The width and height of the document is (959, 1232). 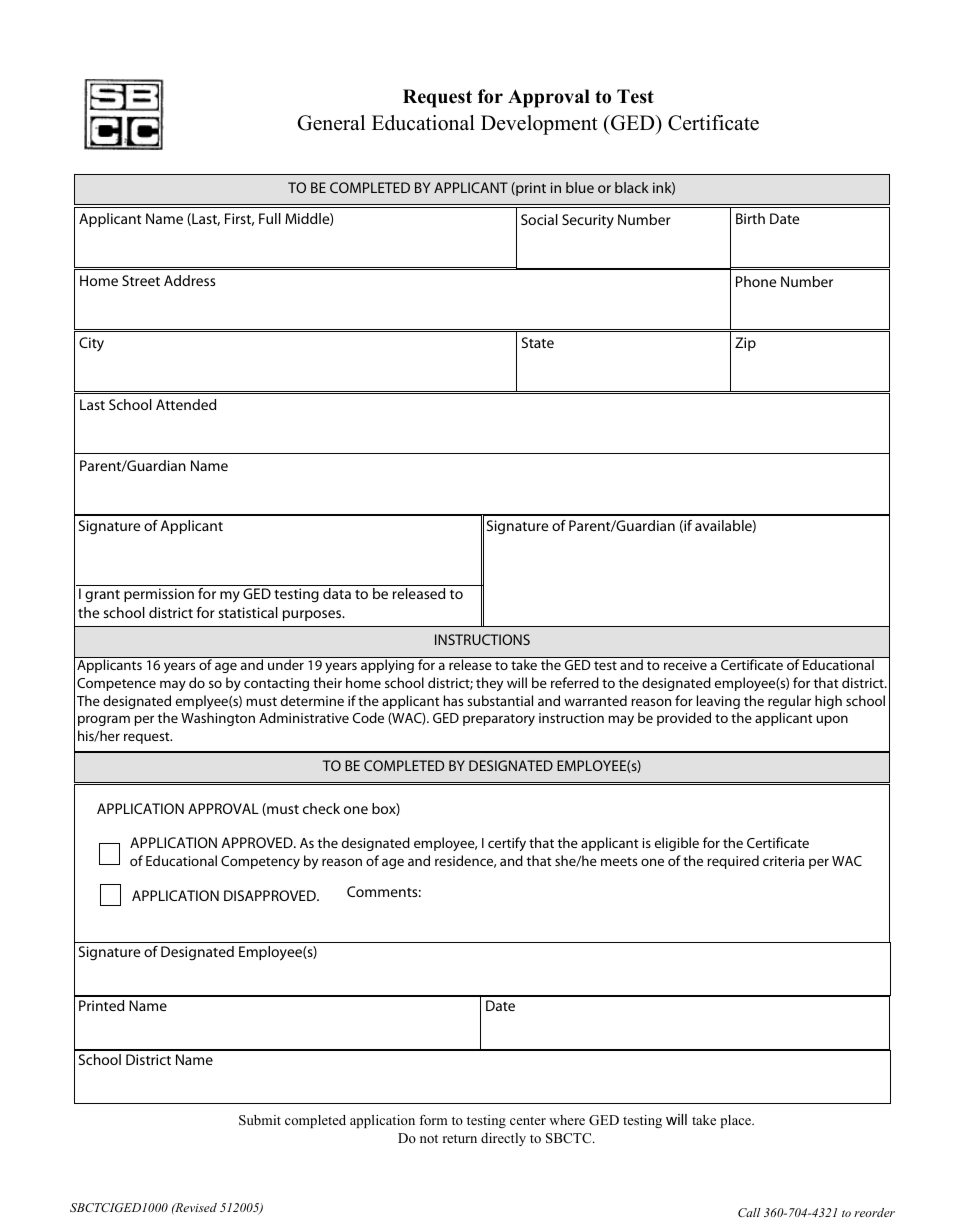 What do you see at coordinates (539, 125) in the document?
I see `Development` at bounding box center [539, 125].
